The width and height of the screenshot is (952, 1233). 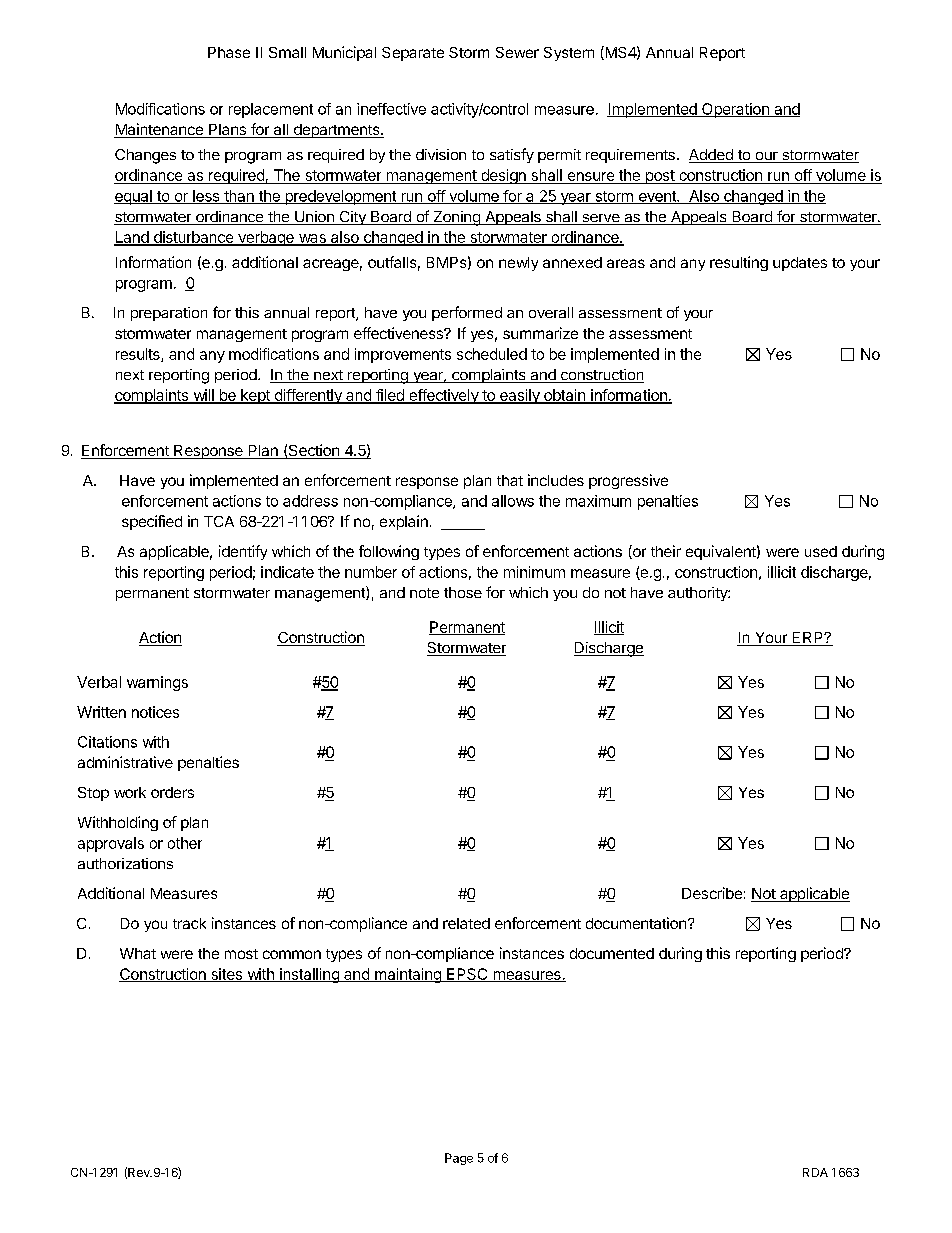 What do you see at coordinates (185, 843) in the screenshot?
I see `other` at bounding box center [185, 843].
